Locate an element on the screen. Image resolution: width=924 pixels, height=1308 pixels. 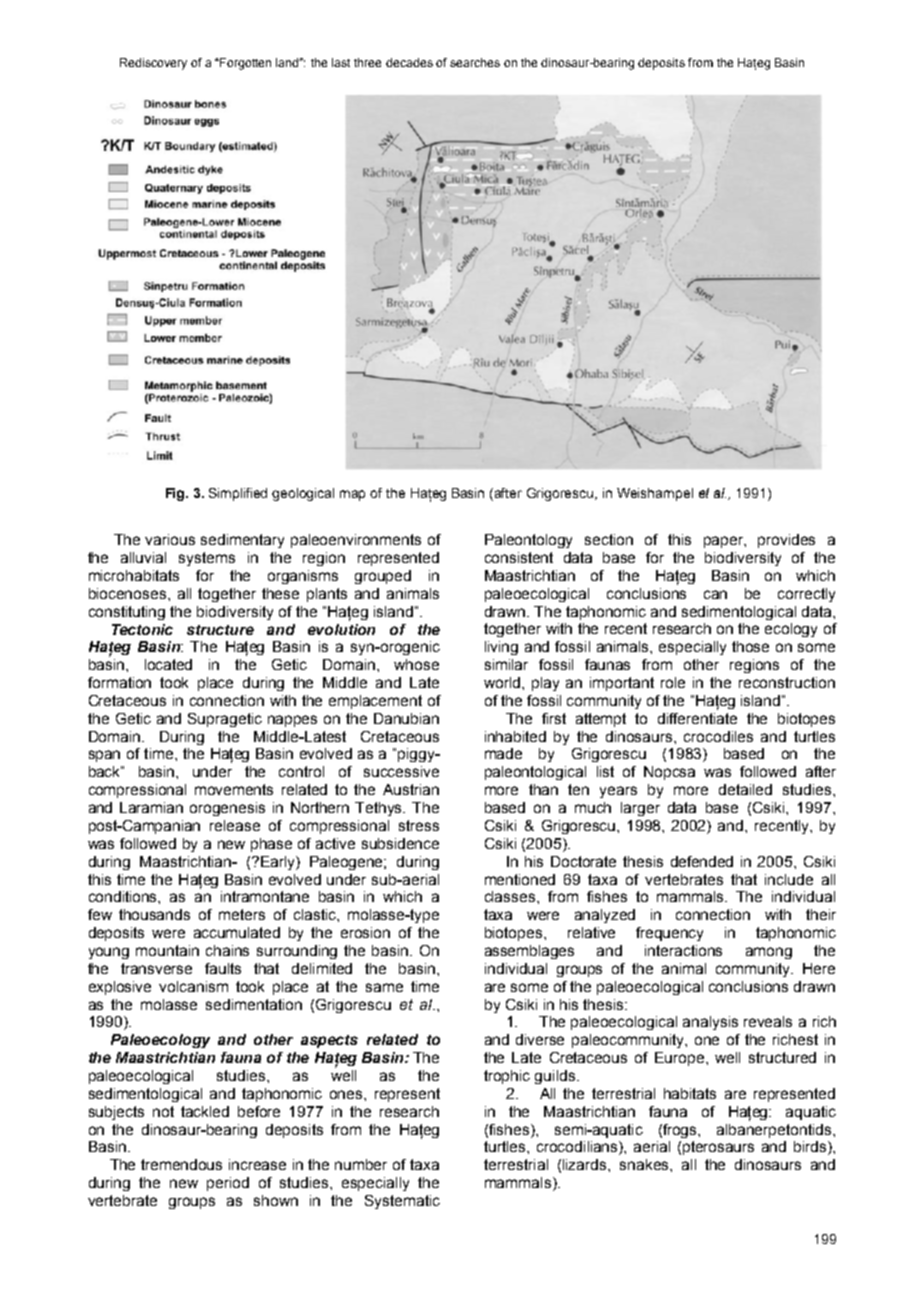
Systematic is located at coordinates (402, 1202).
